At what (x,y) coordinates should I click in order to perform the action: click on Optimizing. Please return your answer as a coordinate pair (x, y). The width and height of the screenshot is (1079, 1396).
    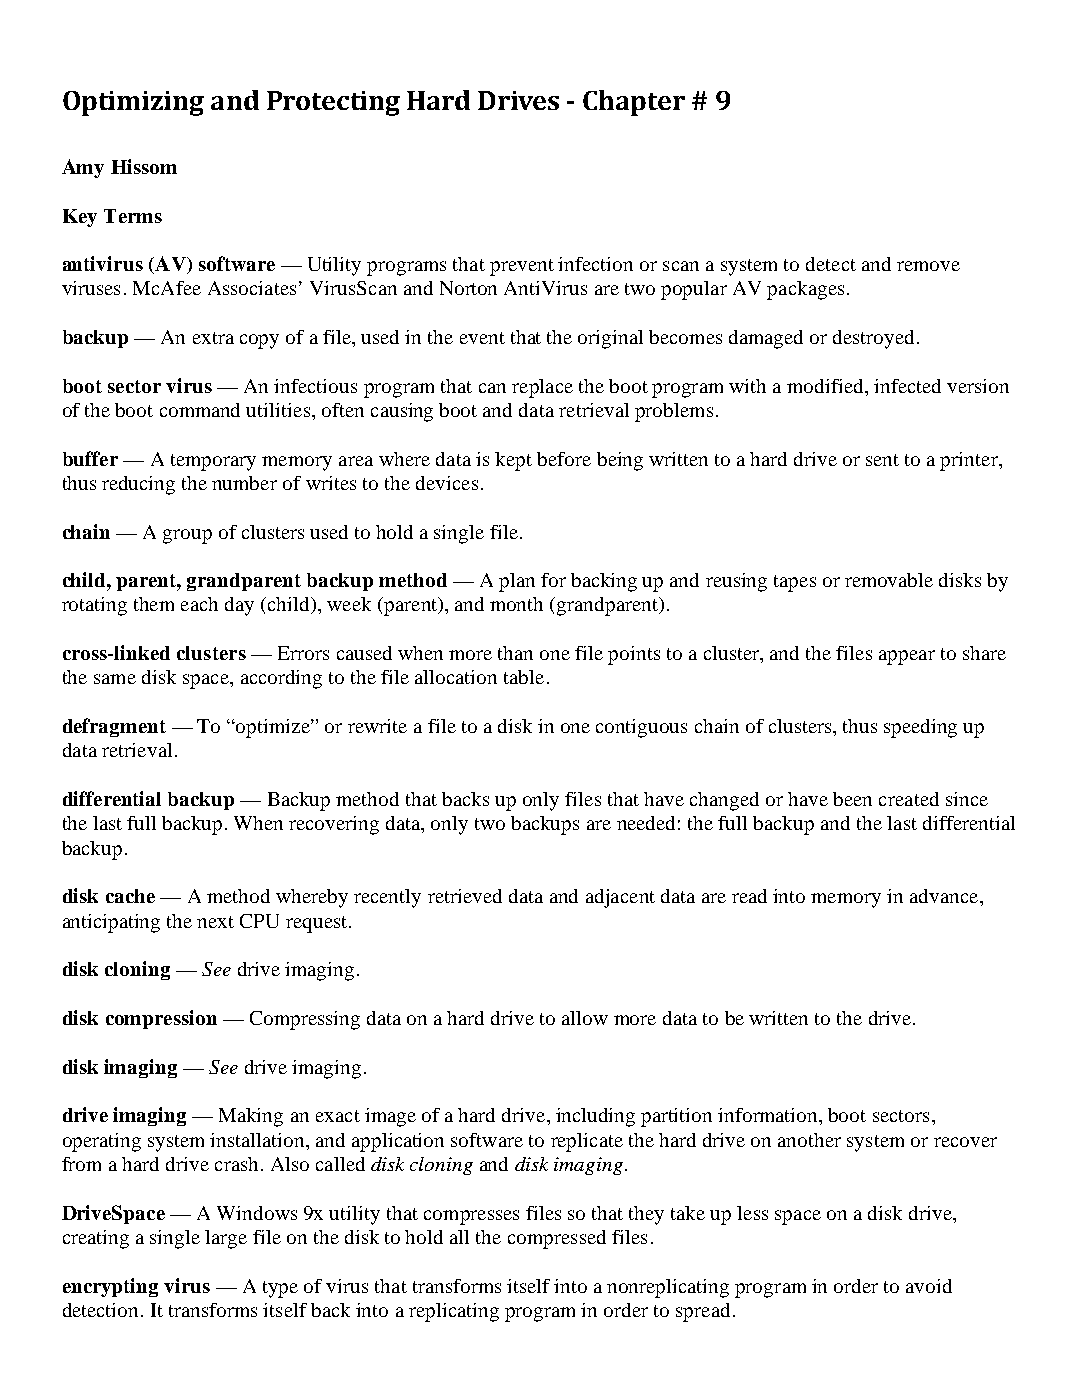
    Looking at the image, I should click on (133, 103).
